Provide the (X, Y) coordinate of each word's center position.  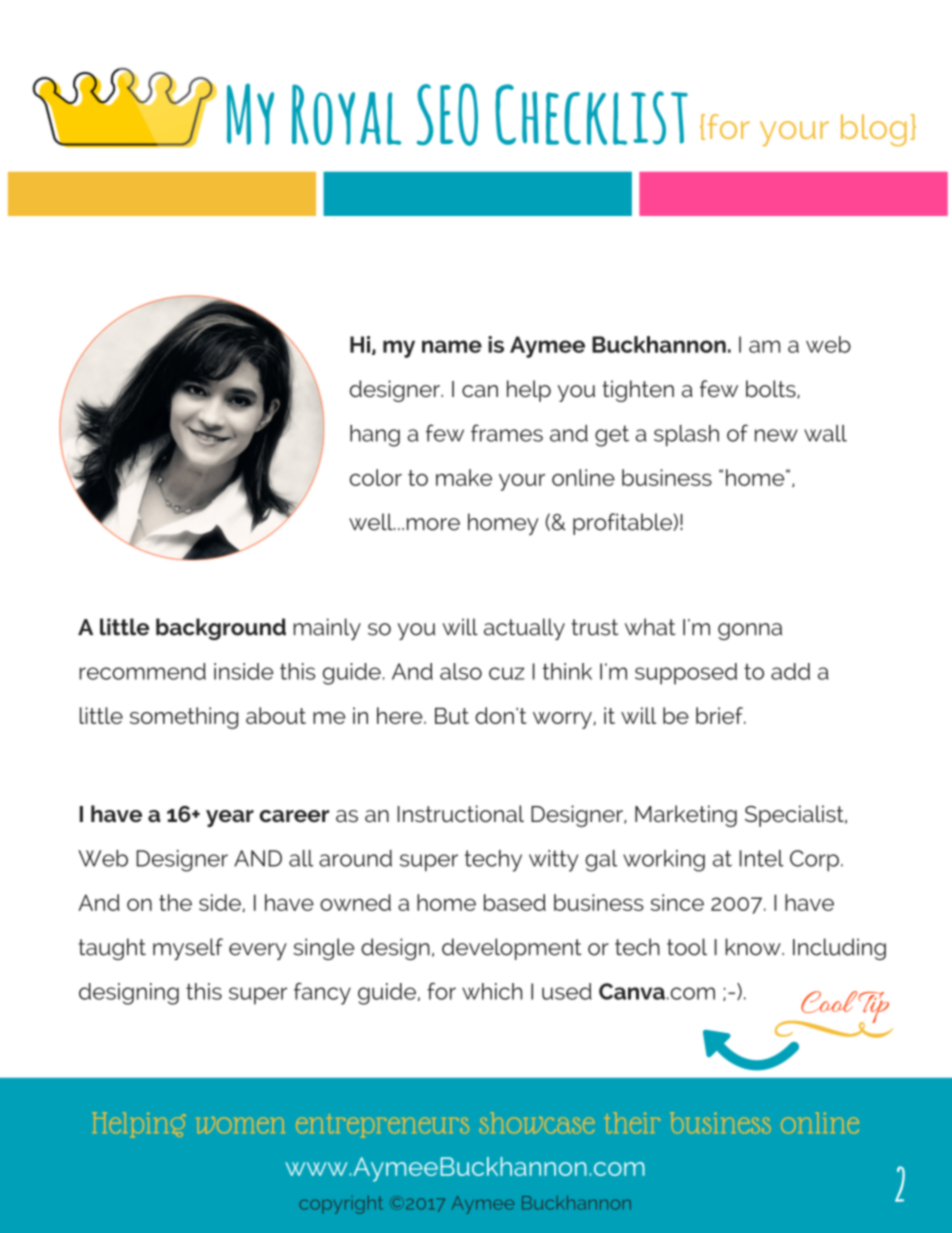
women (240, 1125)
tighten (638, 391)
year (230, 818)
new (776, 435)
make (464, 477)
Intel (762, 858)
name (452, 346)
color (376, 477)
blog (874, 130)
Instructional (461, 813)
